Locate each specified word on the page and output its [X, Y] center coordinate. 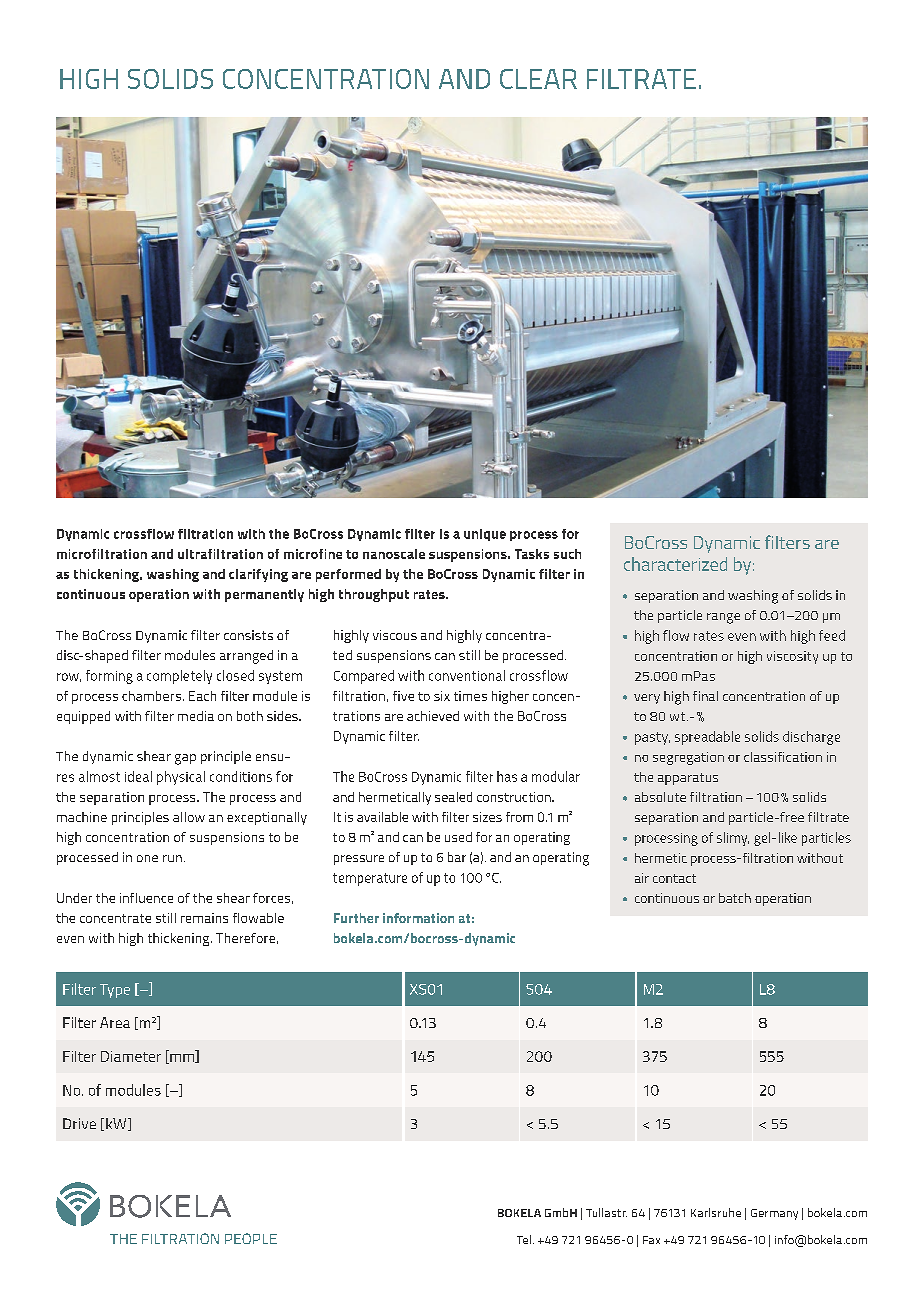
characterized [675, 564]
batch [735, 898]
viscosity [792, 657]
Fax [651, 1240]
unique [485, 535]
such [567, 554]
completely [179, 677]
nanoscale [394, 554]
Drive [79, 1123]
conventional [467, 675]
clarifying [258, 575]
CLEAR [538, 79]
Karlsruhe [716, 1212]
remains [204, 918]
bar [457, 857]
